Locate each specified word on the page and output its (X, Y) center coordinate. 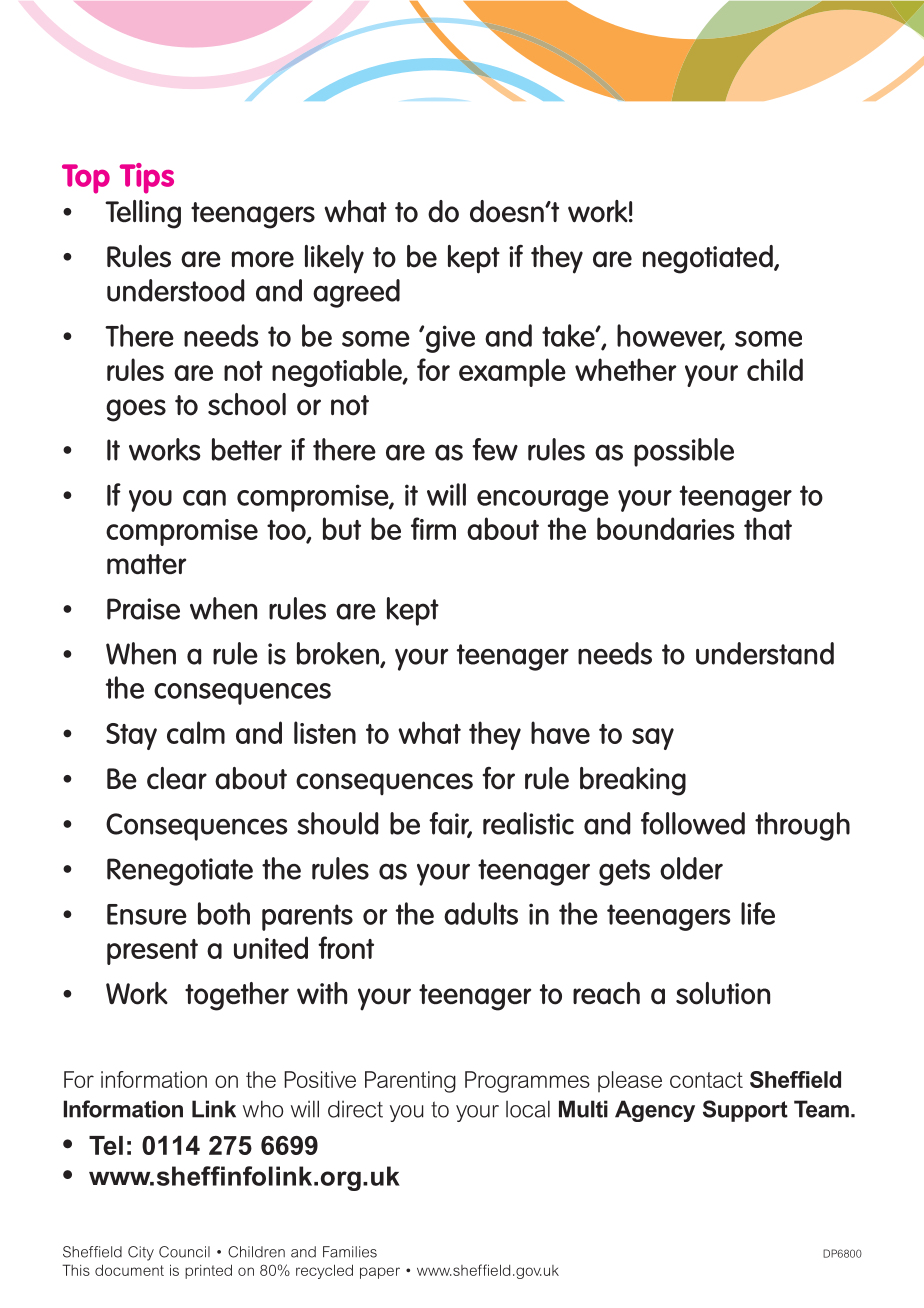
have (560, 732)
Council (184, 1252)
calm (196, 732)
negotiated (709, 259)
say (653, 739)
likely (334, 259)
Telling (143, 214)
